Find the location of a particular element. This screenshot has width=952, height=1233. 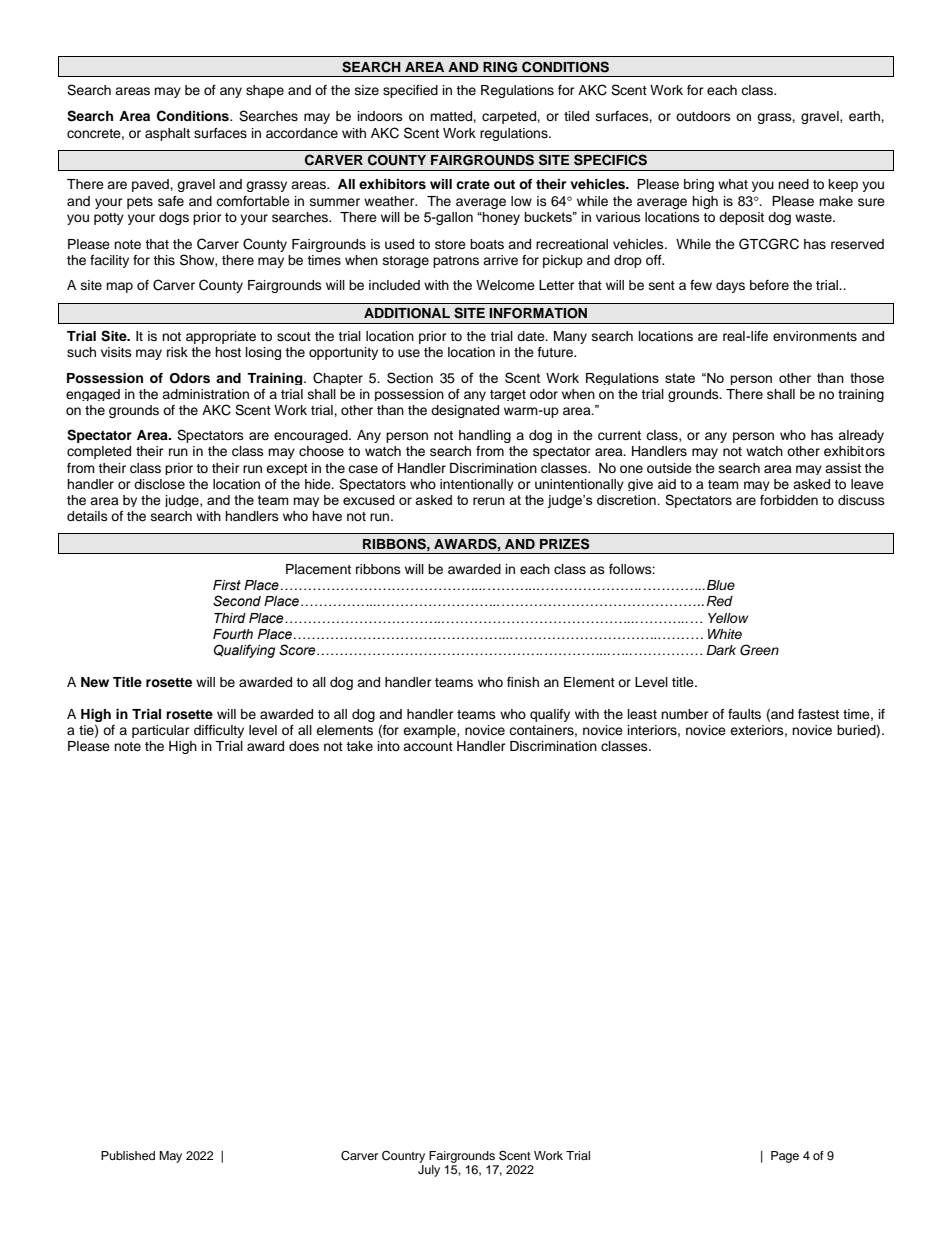

Published is located at coordinates (128, 1155).
